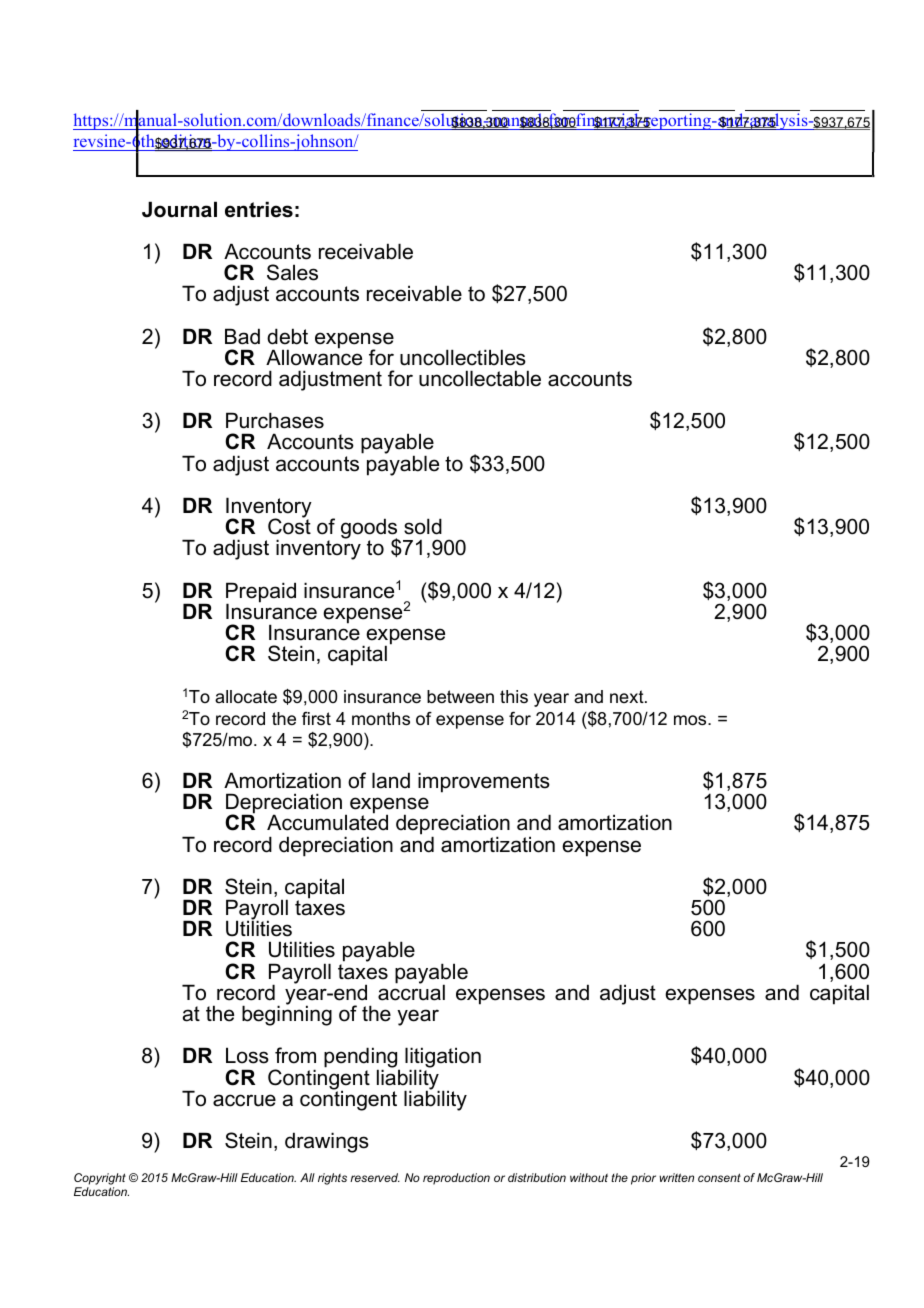  I want to click on Journal, so click(179, 209).
